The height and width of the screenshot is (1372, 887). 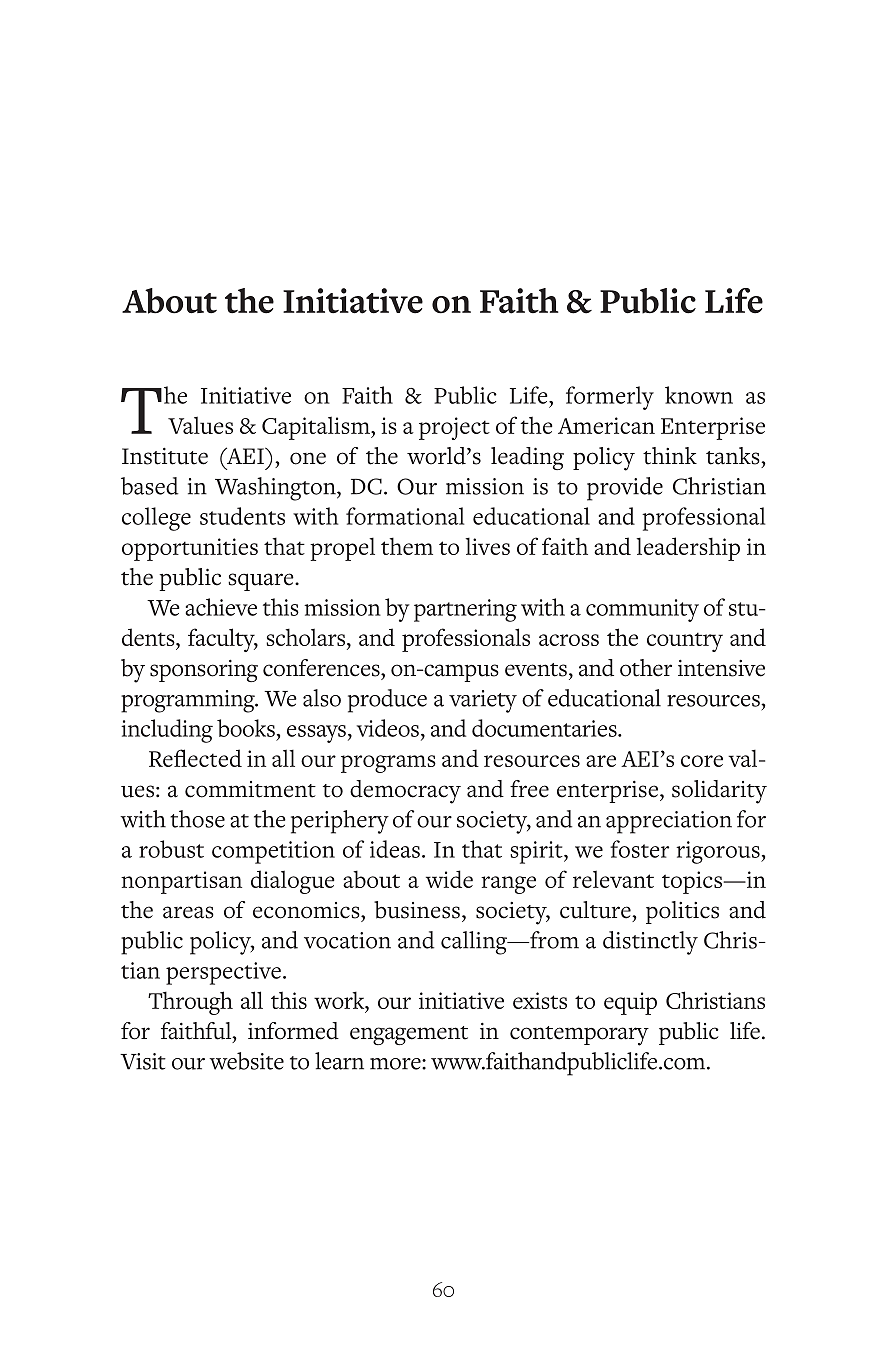 What do you see at coordinates (699, 395) in the screenshot?
I see `known` at bounding box center [699, 395].
